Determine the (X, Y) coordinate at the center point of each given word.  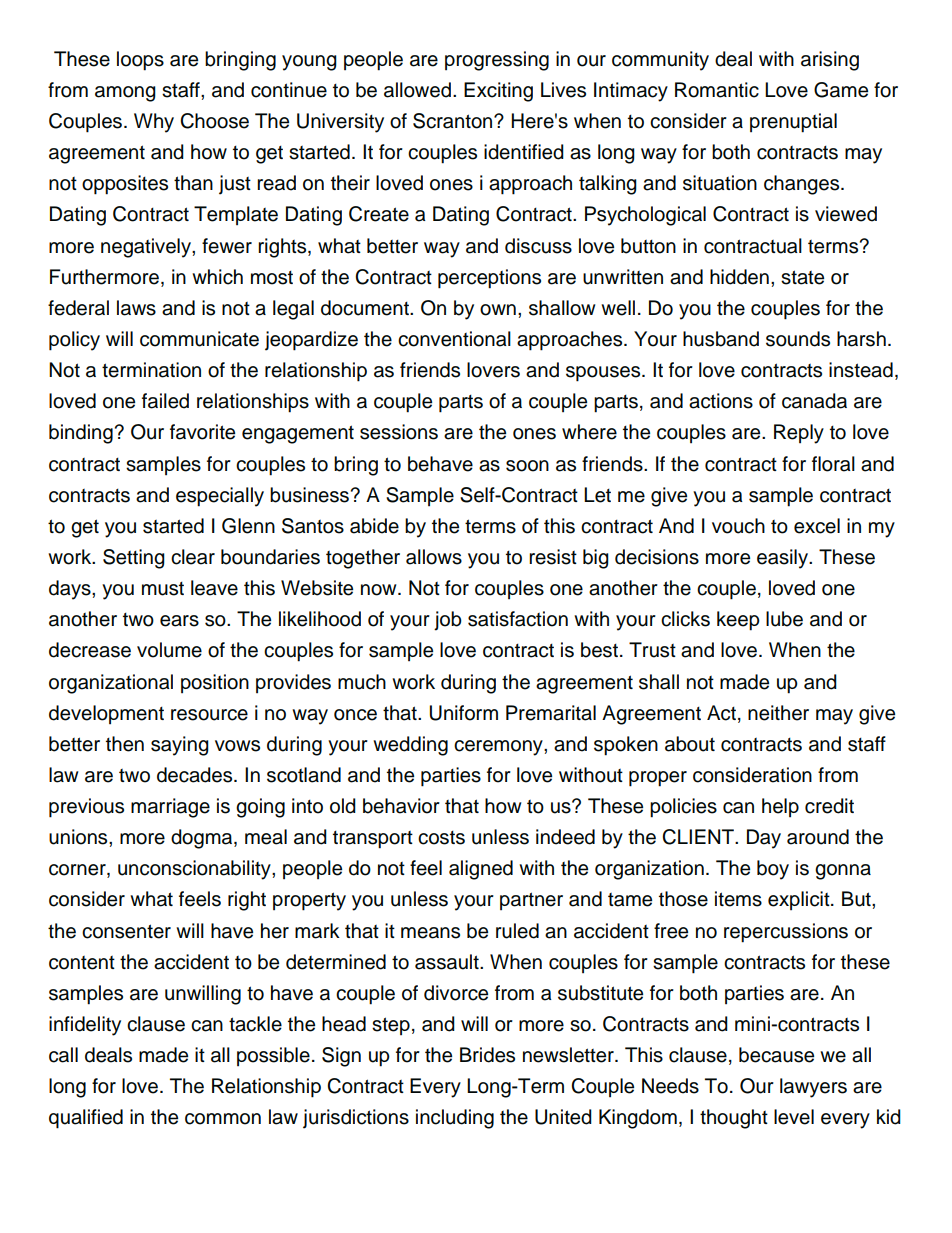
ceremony (499, 748)
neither (778, 713)
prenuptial (793, 123)
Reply (799, 434)
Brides (487, 1055)
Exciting (498, 92)
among (125, 94)
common (223, 1119)
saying (180, 746)
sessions (399, 432)
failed (165, 401)
